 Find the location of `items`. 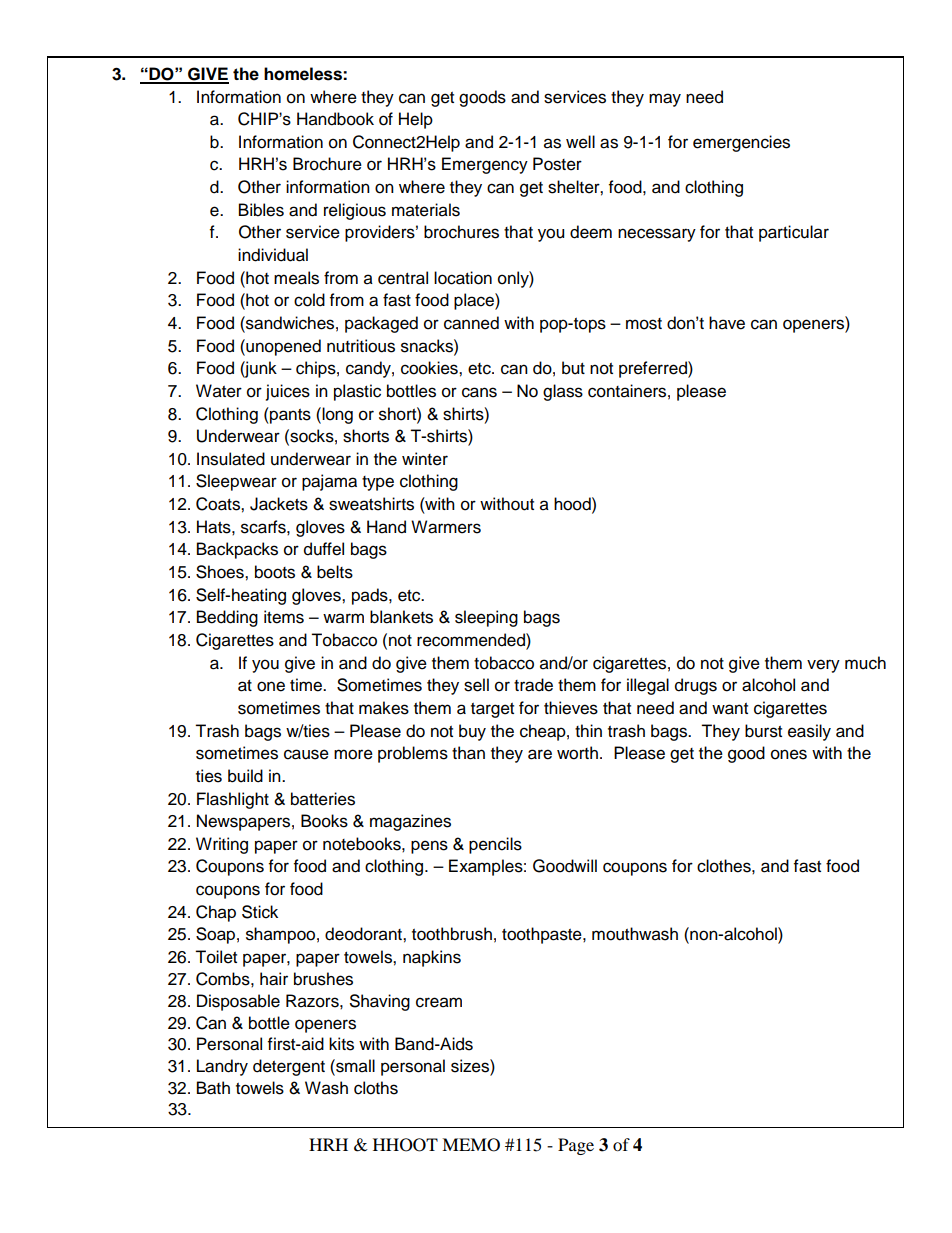

items is located at coordinates (284, 617).
